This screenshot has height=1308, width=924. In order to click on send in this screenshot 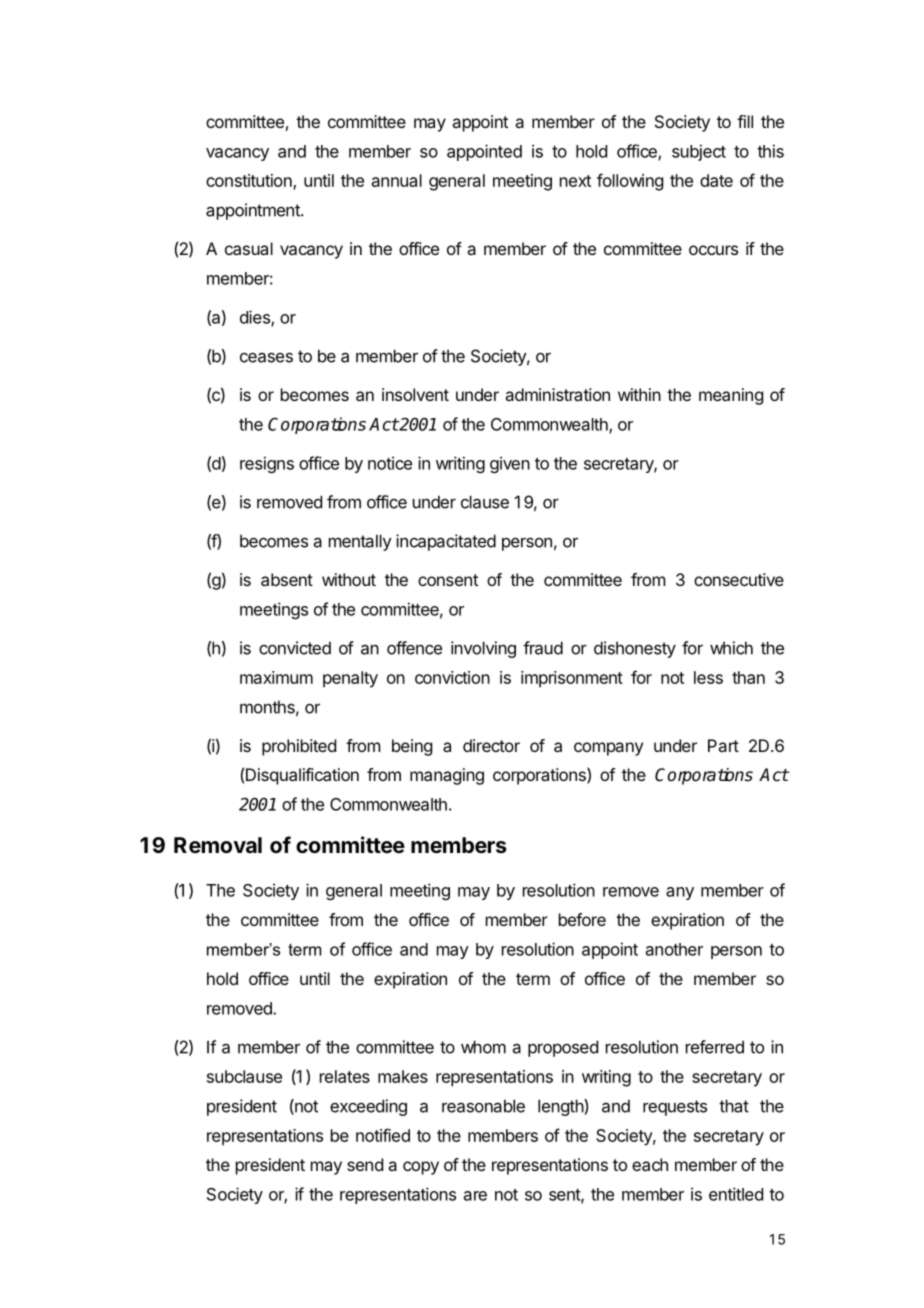, I will do `click(365, 1164)`.
